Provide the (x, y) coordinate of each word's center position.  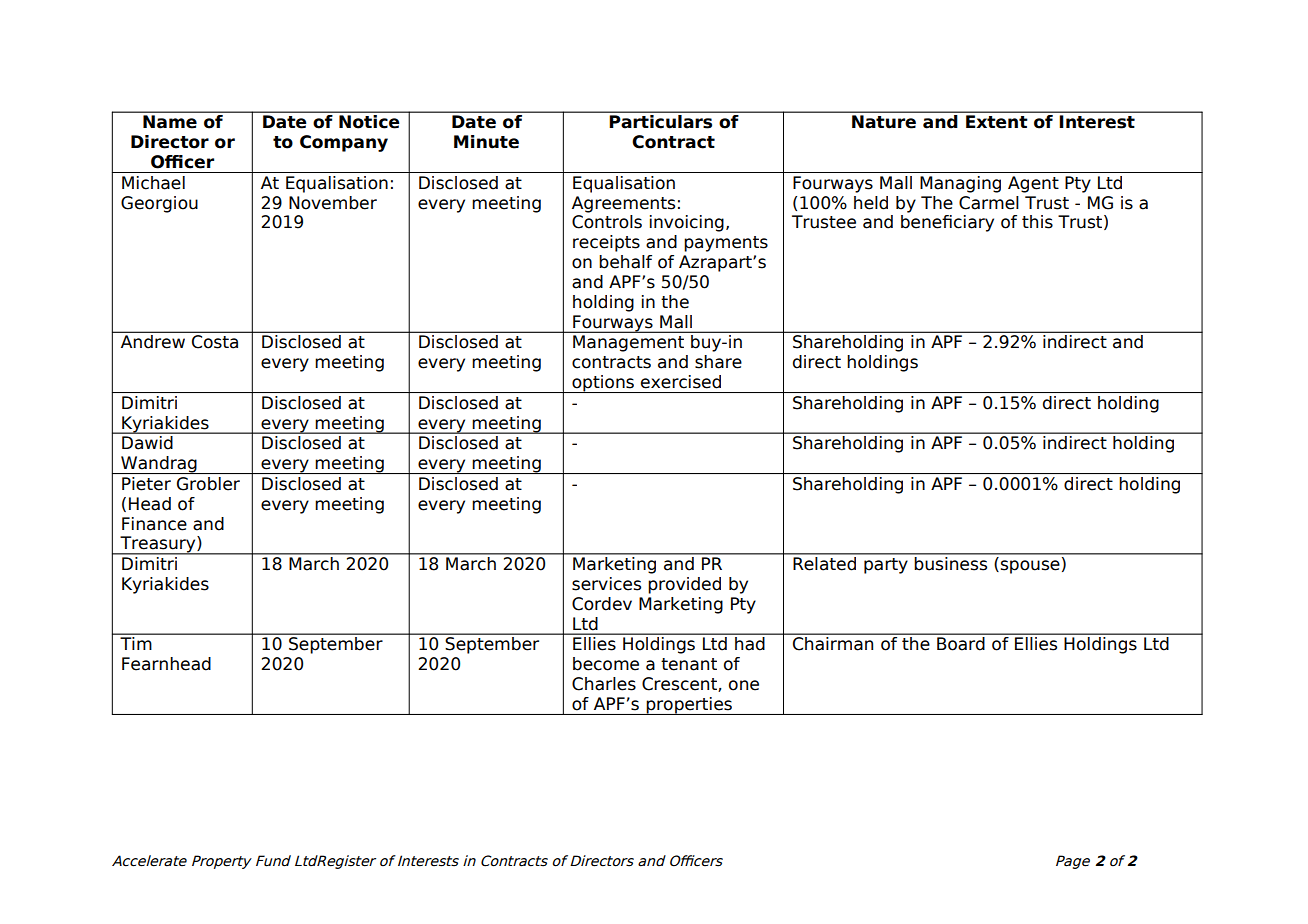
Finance (154, 524)
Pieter (146, 484)
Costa (215, 341)
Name (170, 121)
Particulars (661, 121)
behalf (625, 262)
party (886, 566)
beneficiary (947, 223)
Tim (136, 643)
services (606, 584)
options (603, 384)
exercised (681, 382)
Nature (884, 121)
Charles (604, 684)
